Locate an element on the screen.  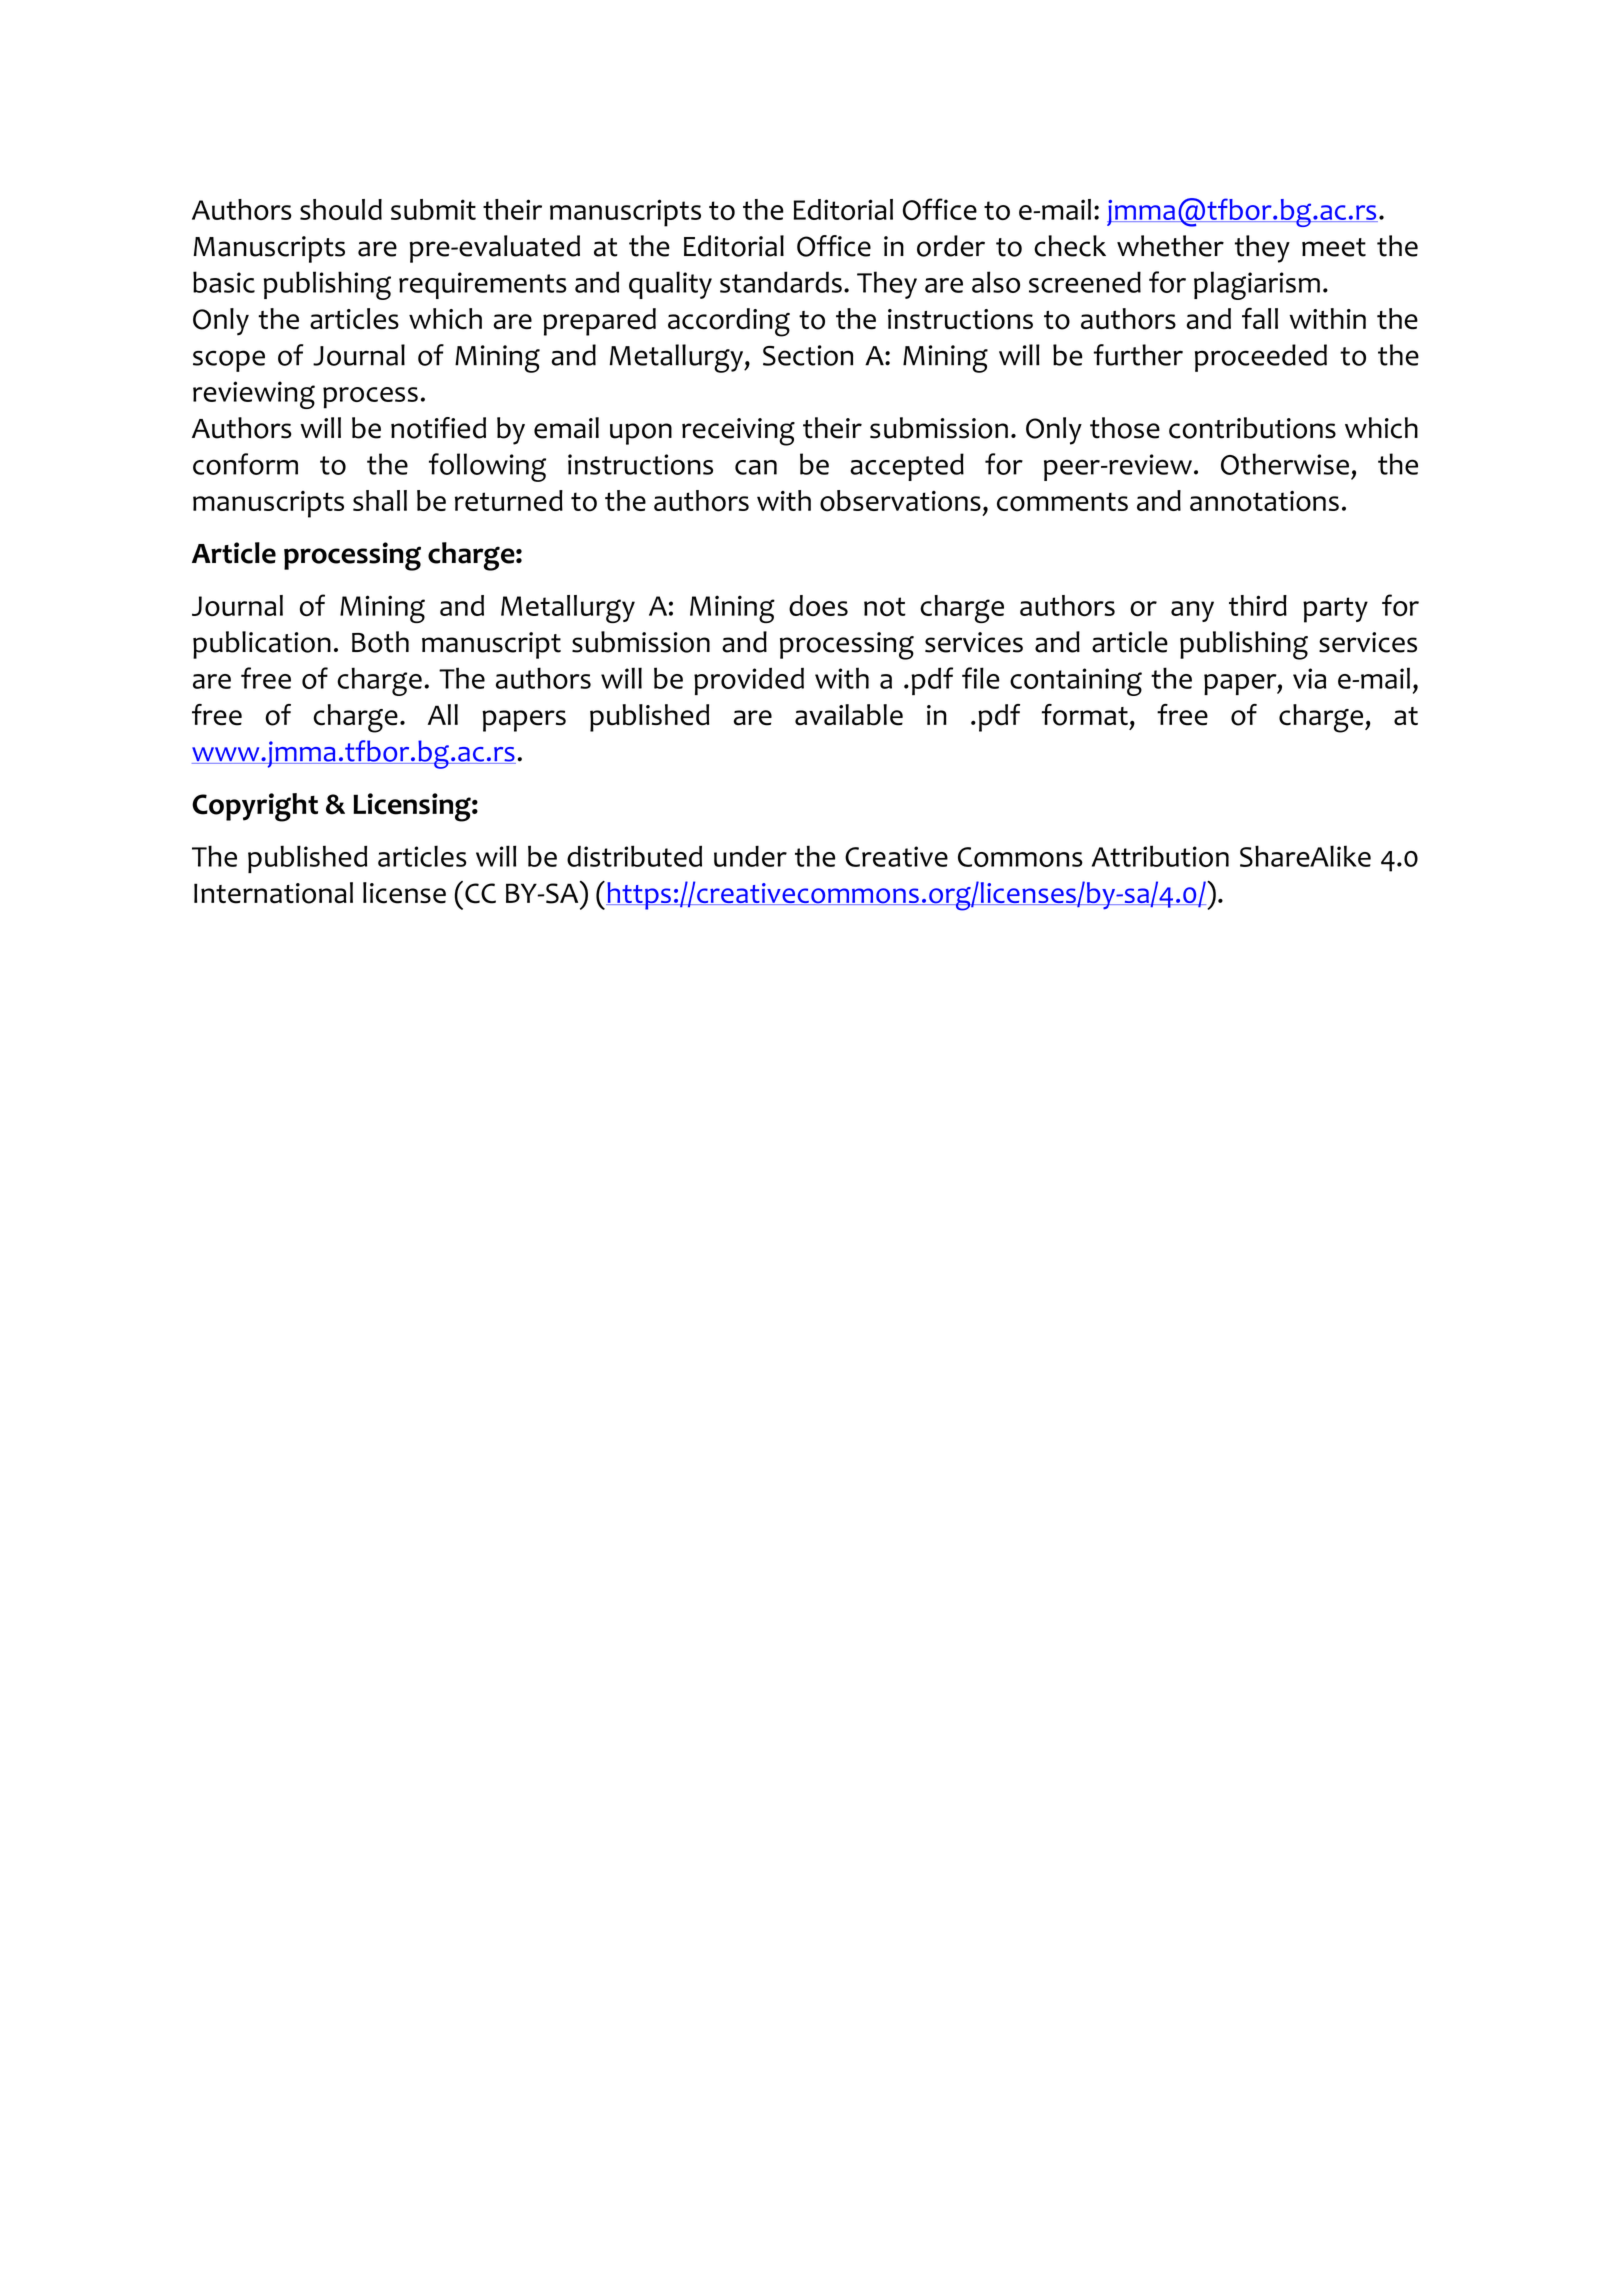
standards is located at coordinates (781, 282).
